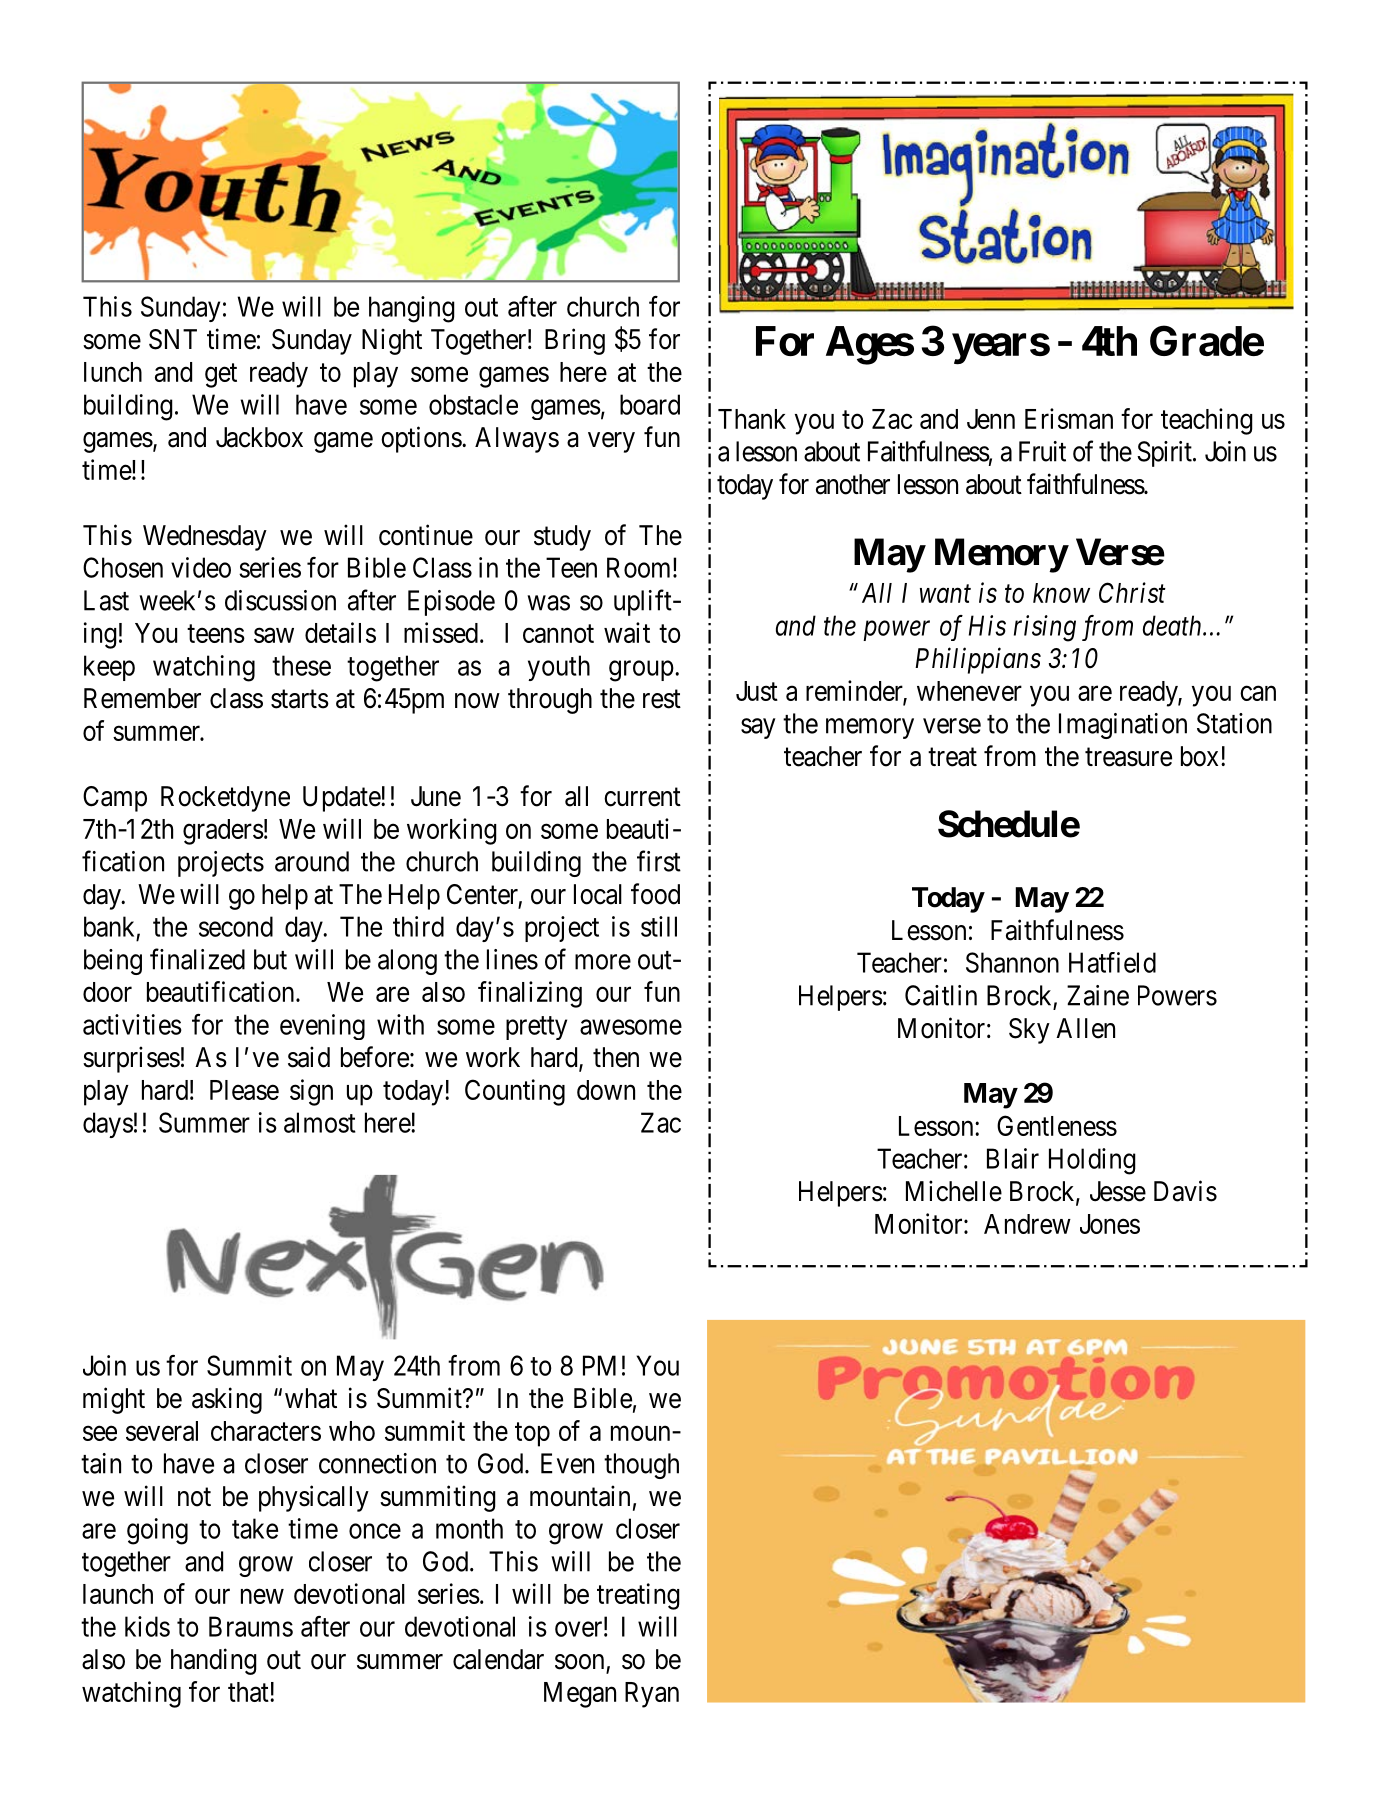 The image size is (1387, 1795). What do you see at coordinates (113, 372) in the screenshot?
I see `lunch` at bounding box center [113, 372].
